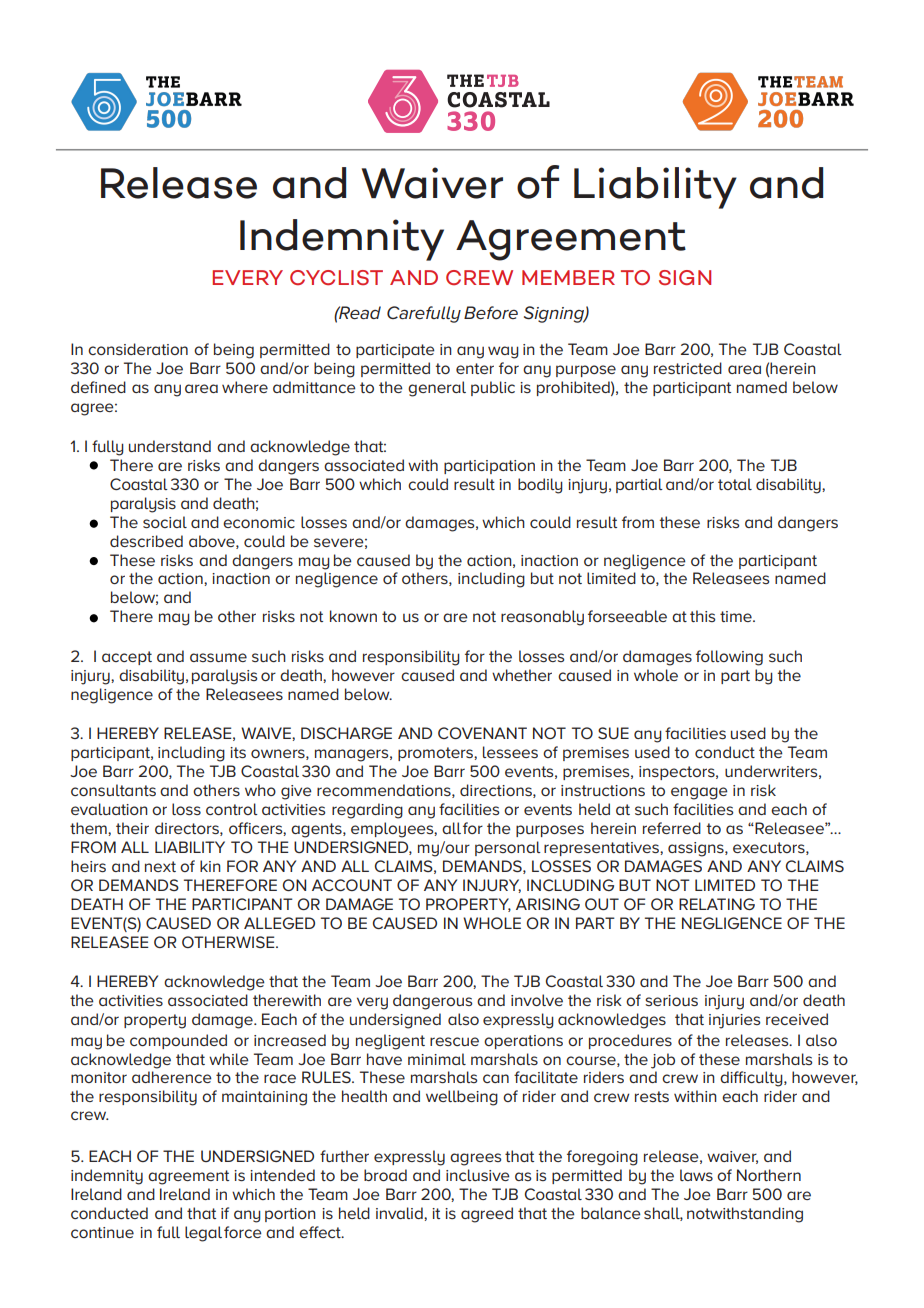 This image has width=924, height=1308. What do you see at coordinates (491, 312) in the image?
I see `Before` at bounding box center [491, 312].
